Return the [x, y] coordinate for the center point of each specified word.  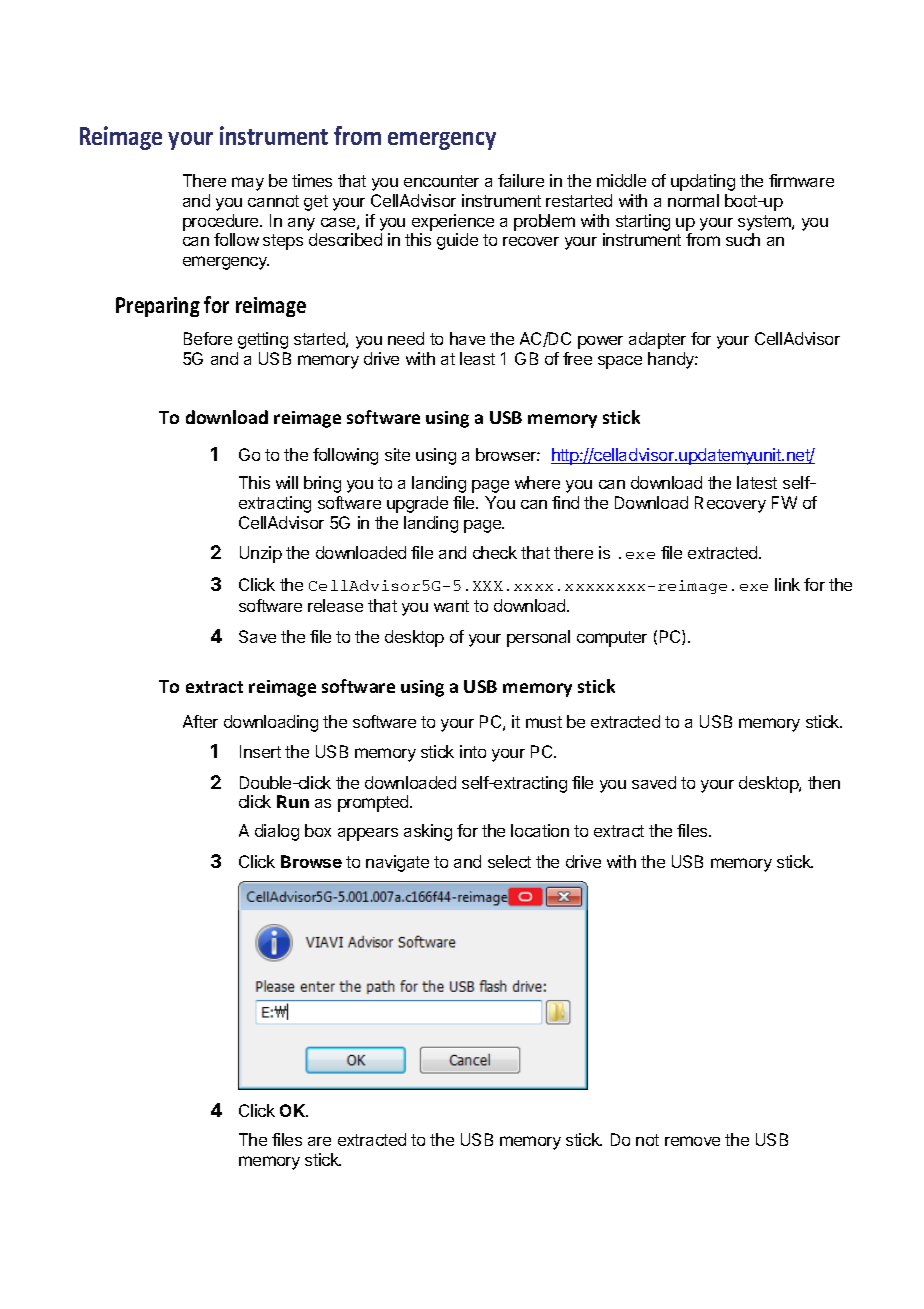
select [509, 861]
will [287, 482]
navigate [397, 863]
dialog [277, 832]
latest [757, 482]
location [540, 830]
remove [692, 1141]
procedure [222, 222]
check [495, 552]
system [765, 223]
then [824, 782]
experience [453, 222]
